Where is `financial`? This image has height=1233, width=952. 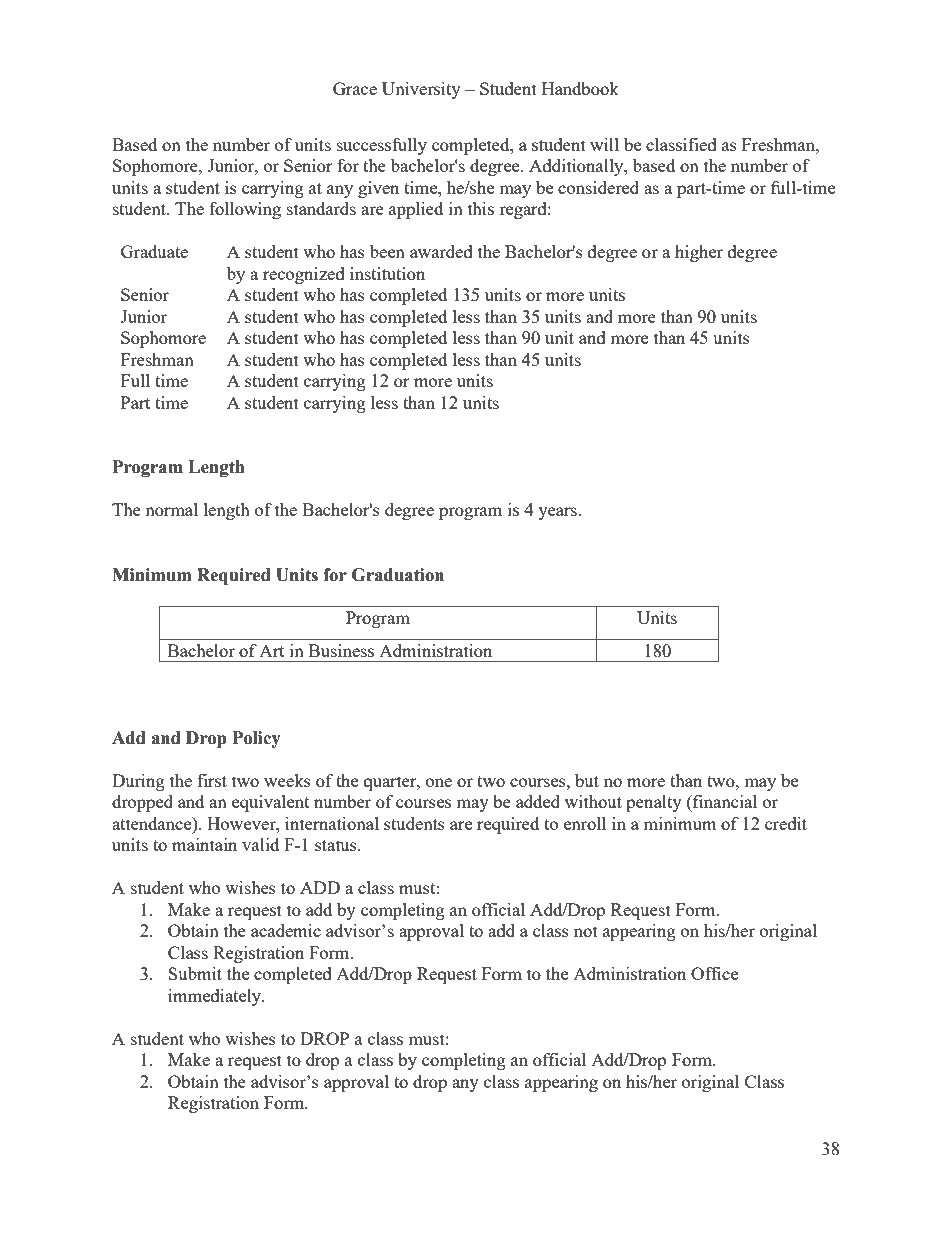
financial is located at coordinates (724, 801).
